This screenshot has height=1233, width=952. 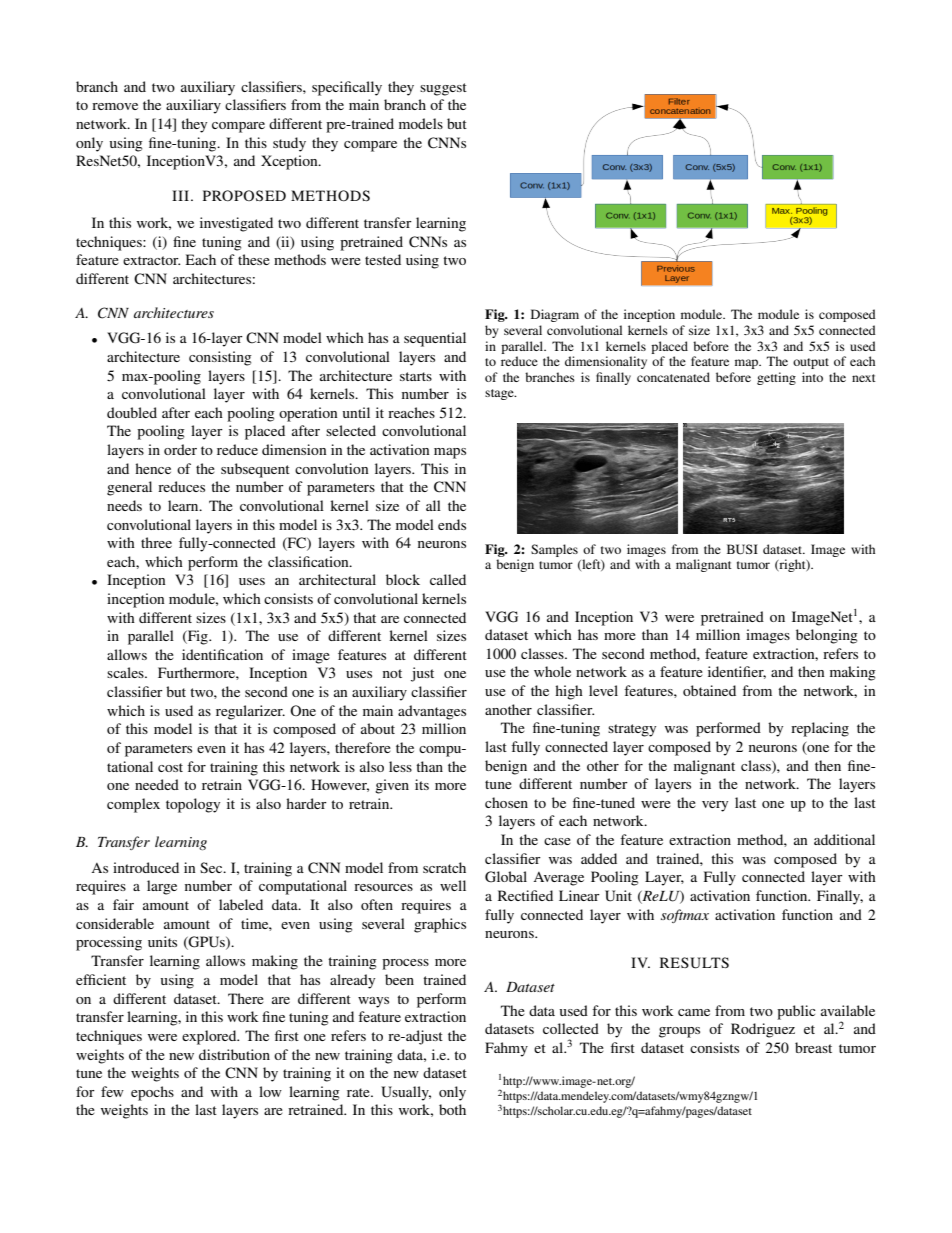 What do you see at coordinates (152, 1093) in the screenshot?
I see `epochs` at bounding box center [152, 1093].
